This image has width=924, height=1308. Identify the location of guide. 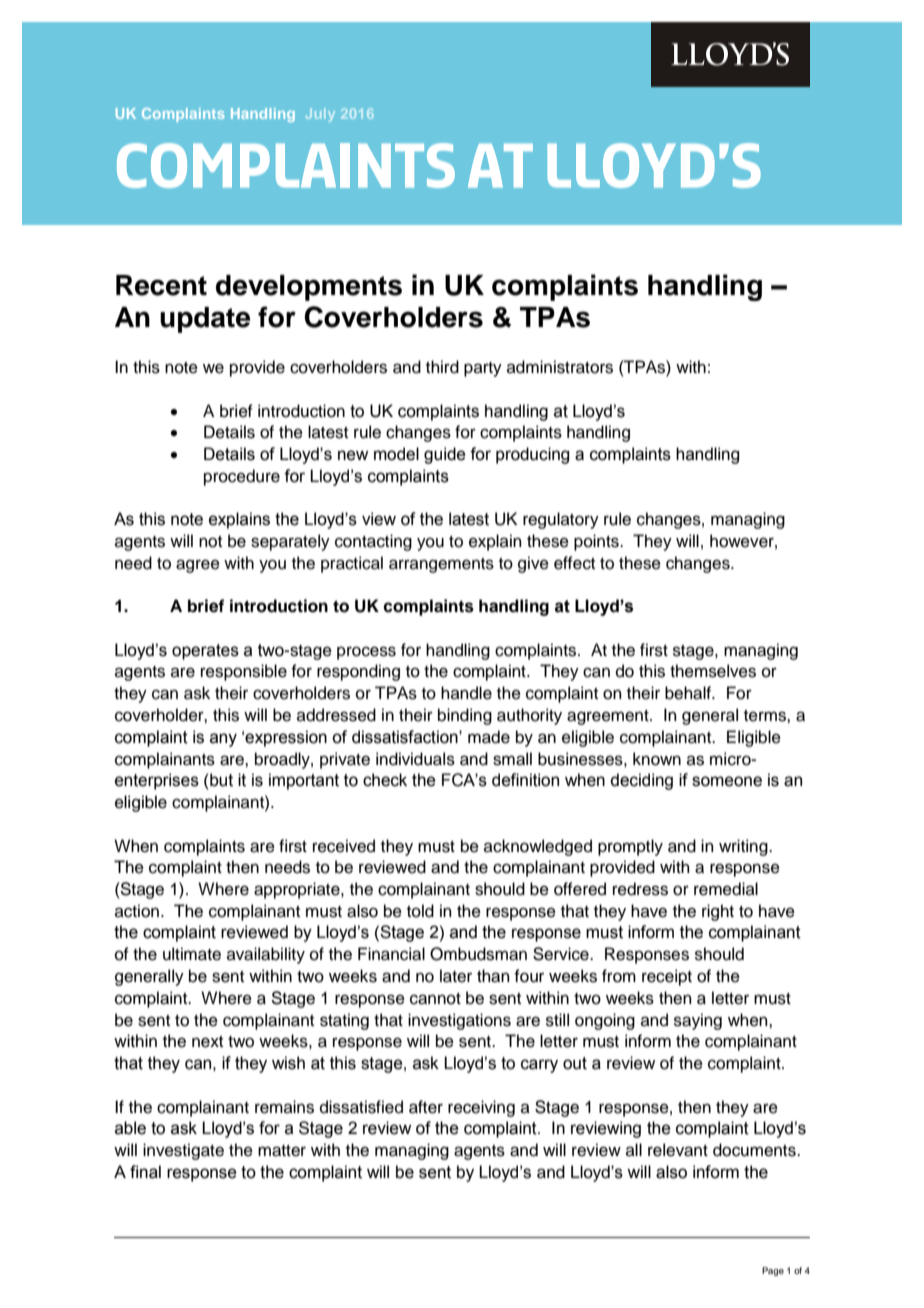
(445, 455).
